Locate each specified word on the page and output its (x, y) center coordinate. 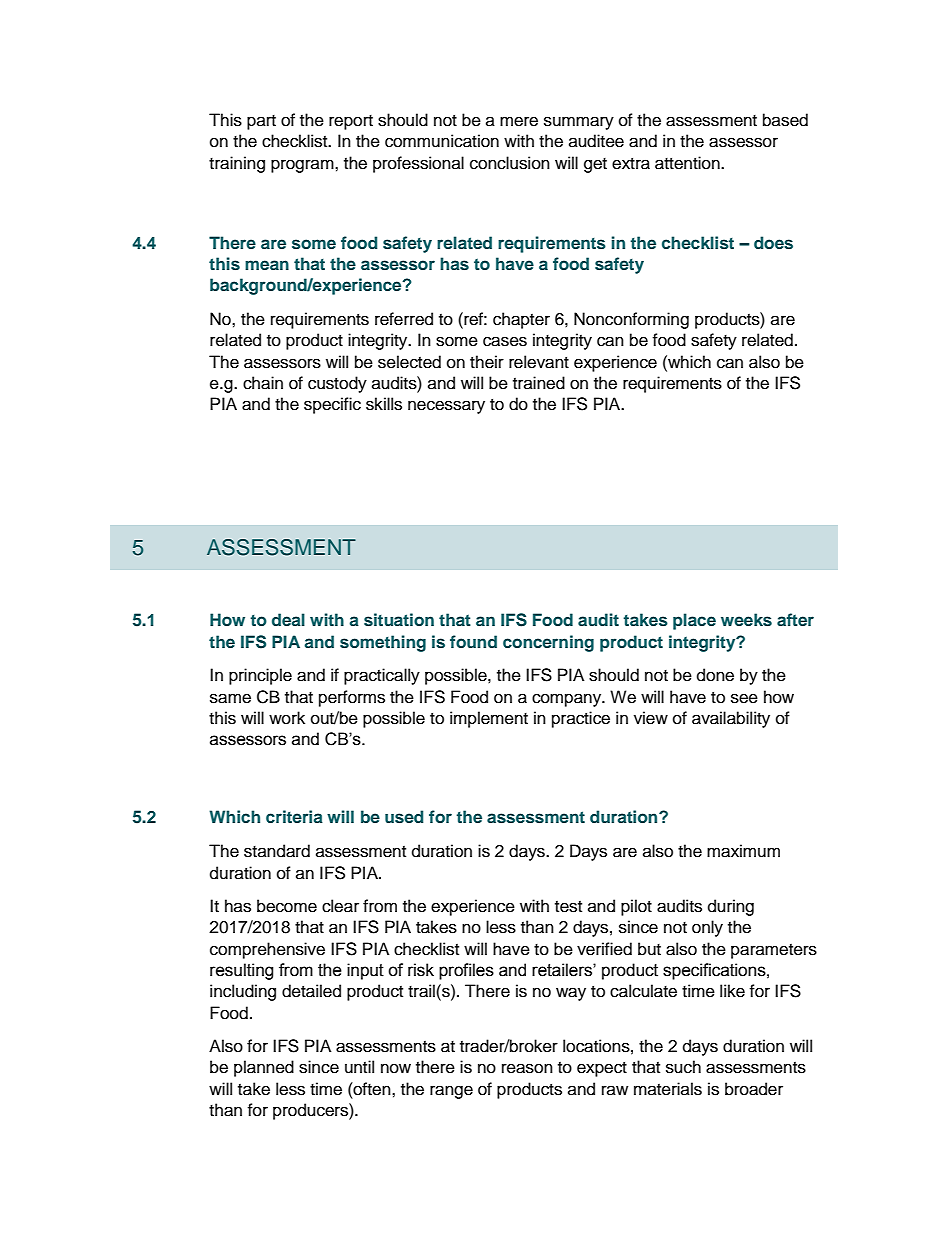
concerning (548, 643)
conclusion (510, 163)
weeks (746, 620)
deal (288, 619)
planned (264, 1068)
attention (688, 163)
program (303, 166)
